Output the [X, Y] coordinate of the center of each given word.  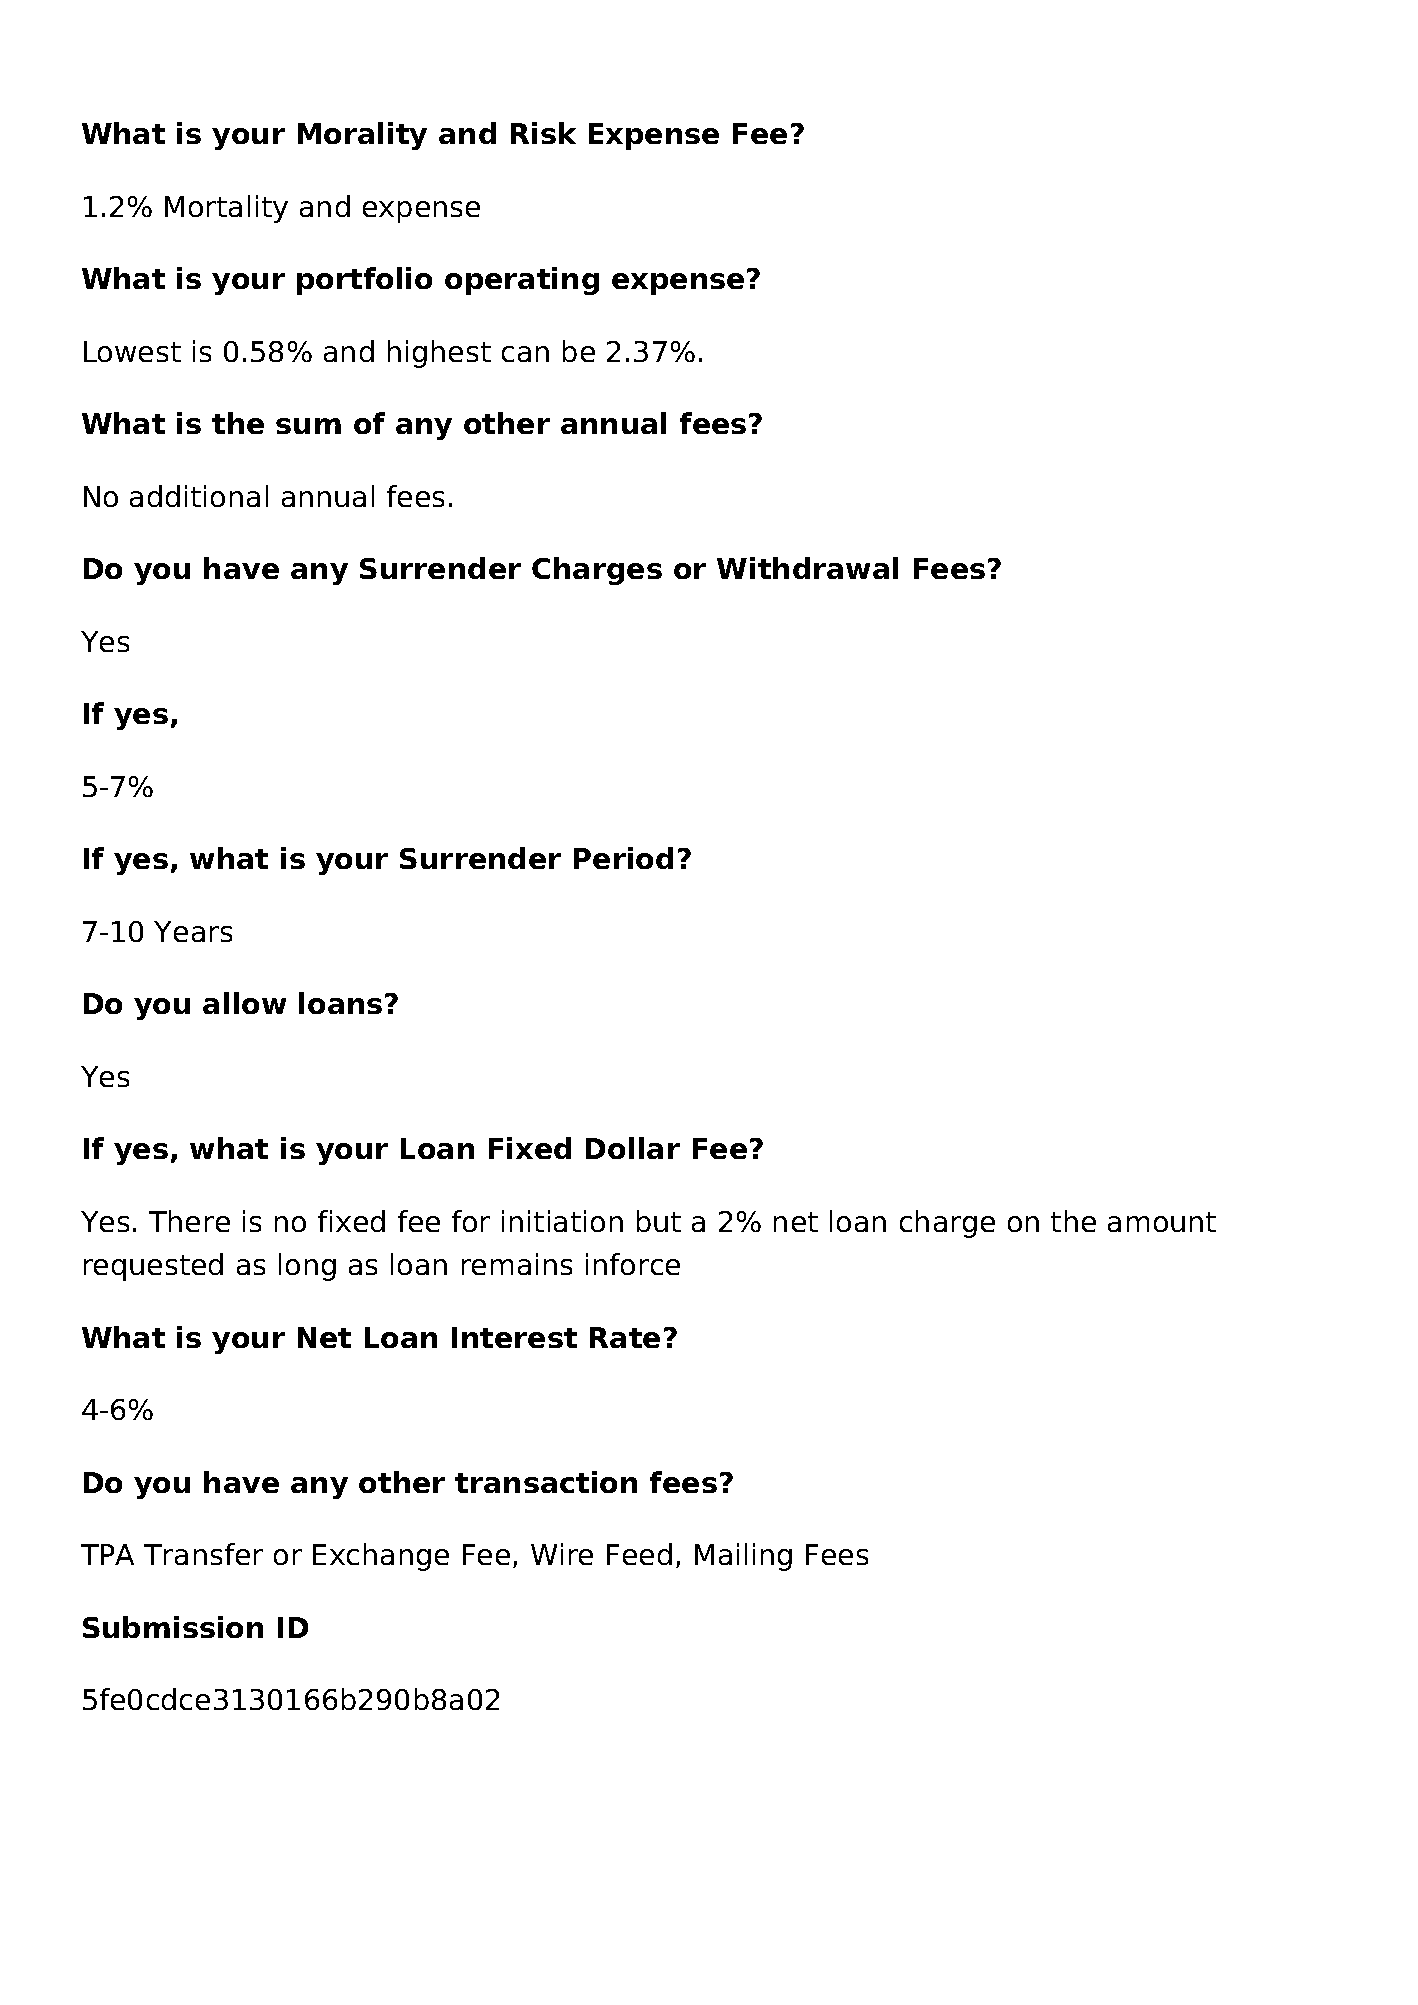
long [307, 1267]
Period [623, 858]
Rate [625, 1337]
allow [244, 1003]
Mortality [226, 209]
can [525, 354]
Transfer [203, 1554]
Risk [543, 133]
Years [193, 931]
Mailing [743, 1557]
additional [199, 496]
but [659, 1221]
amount [1162, 1222]
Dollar [633, 1148]
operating [522, 281]
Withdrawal [807, 568]
